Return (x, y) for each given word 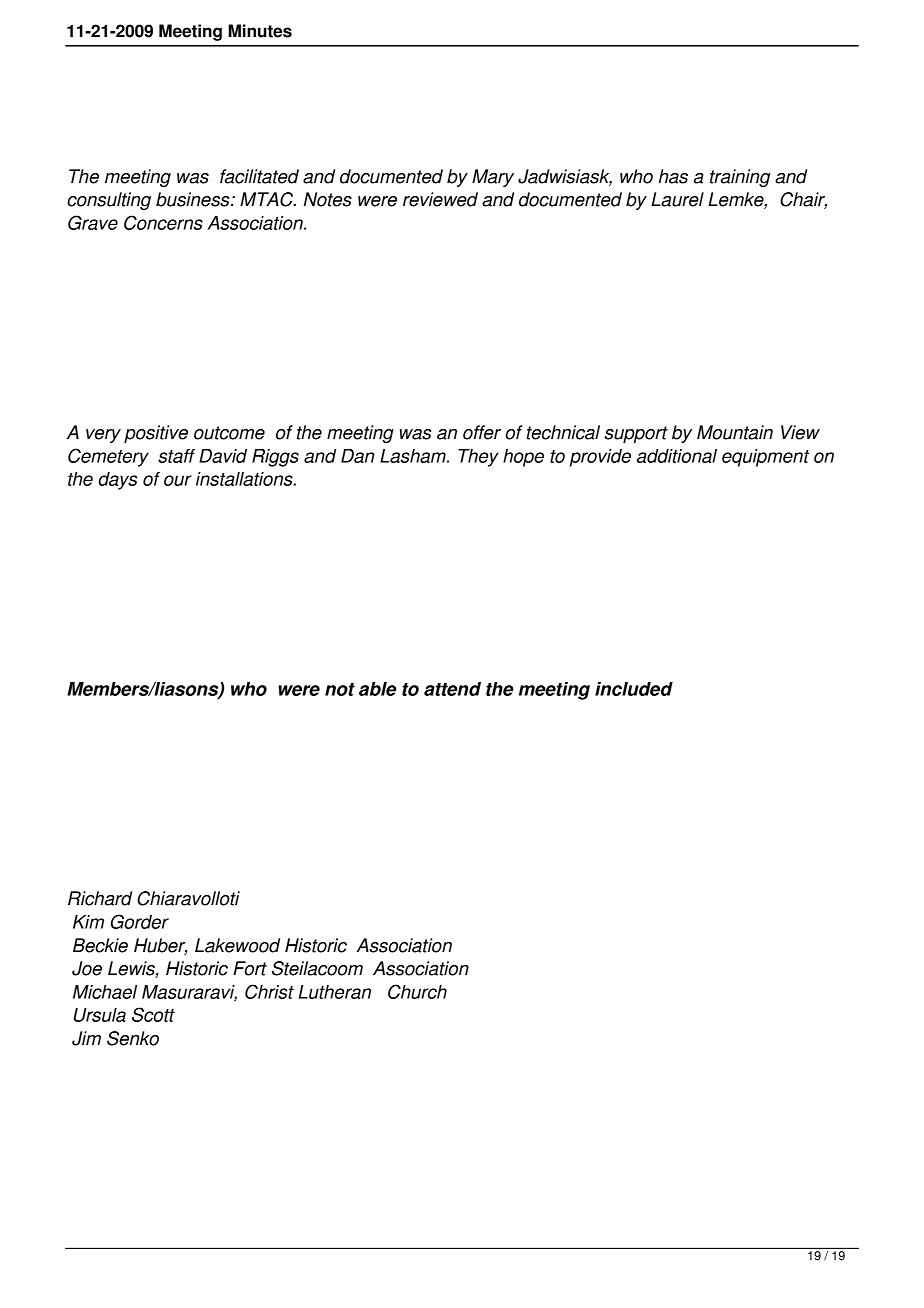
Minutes (260, 31)
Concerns (163, 222)
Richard (100, 898)
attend (452, 689)
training (740, 178)
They (478, 458)
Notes (328, 199)
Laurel (677, 199)
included (634, 689)
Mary (493, 178)
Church (417, 991)
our (178, 480)
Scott (153, 1014)
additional (677, 456)
